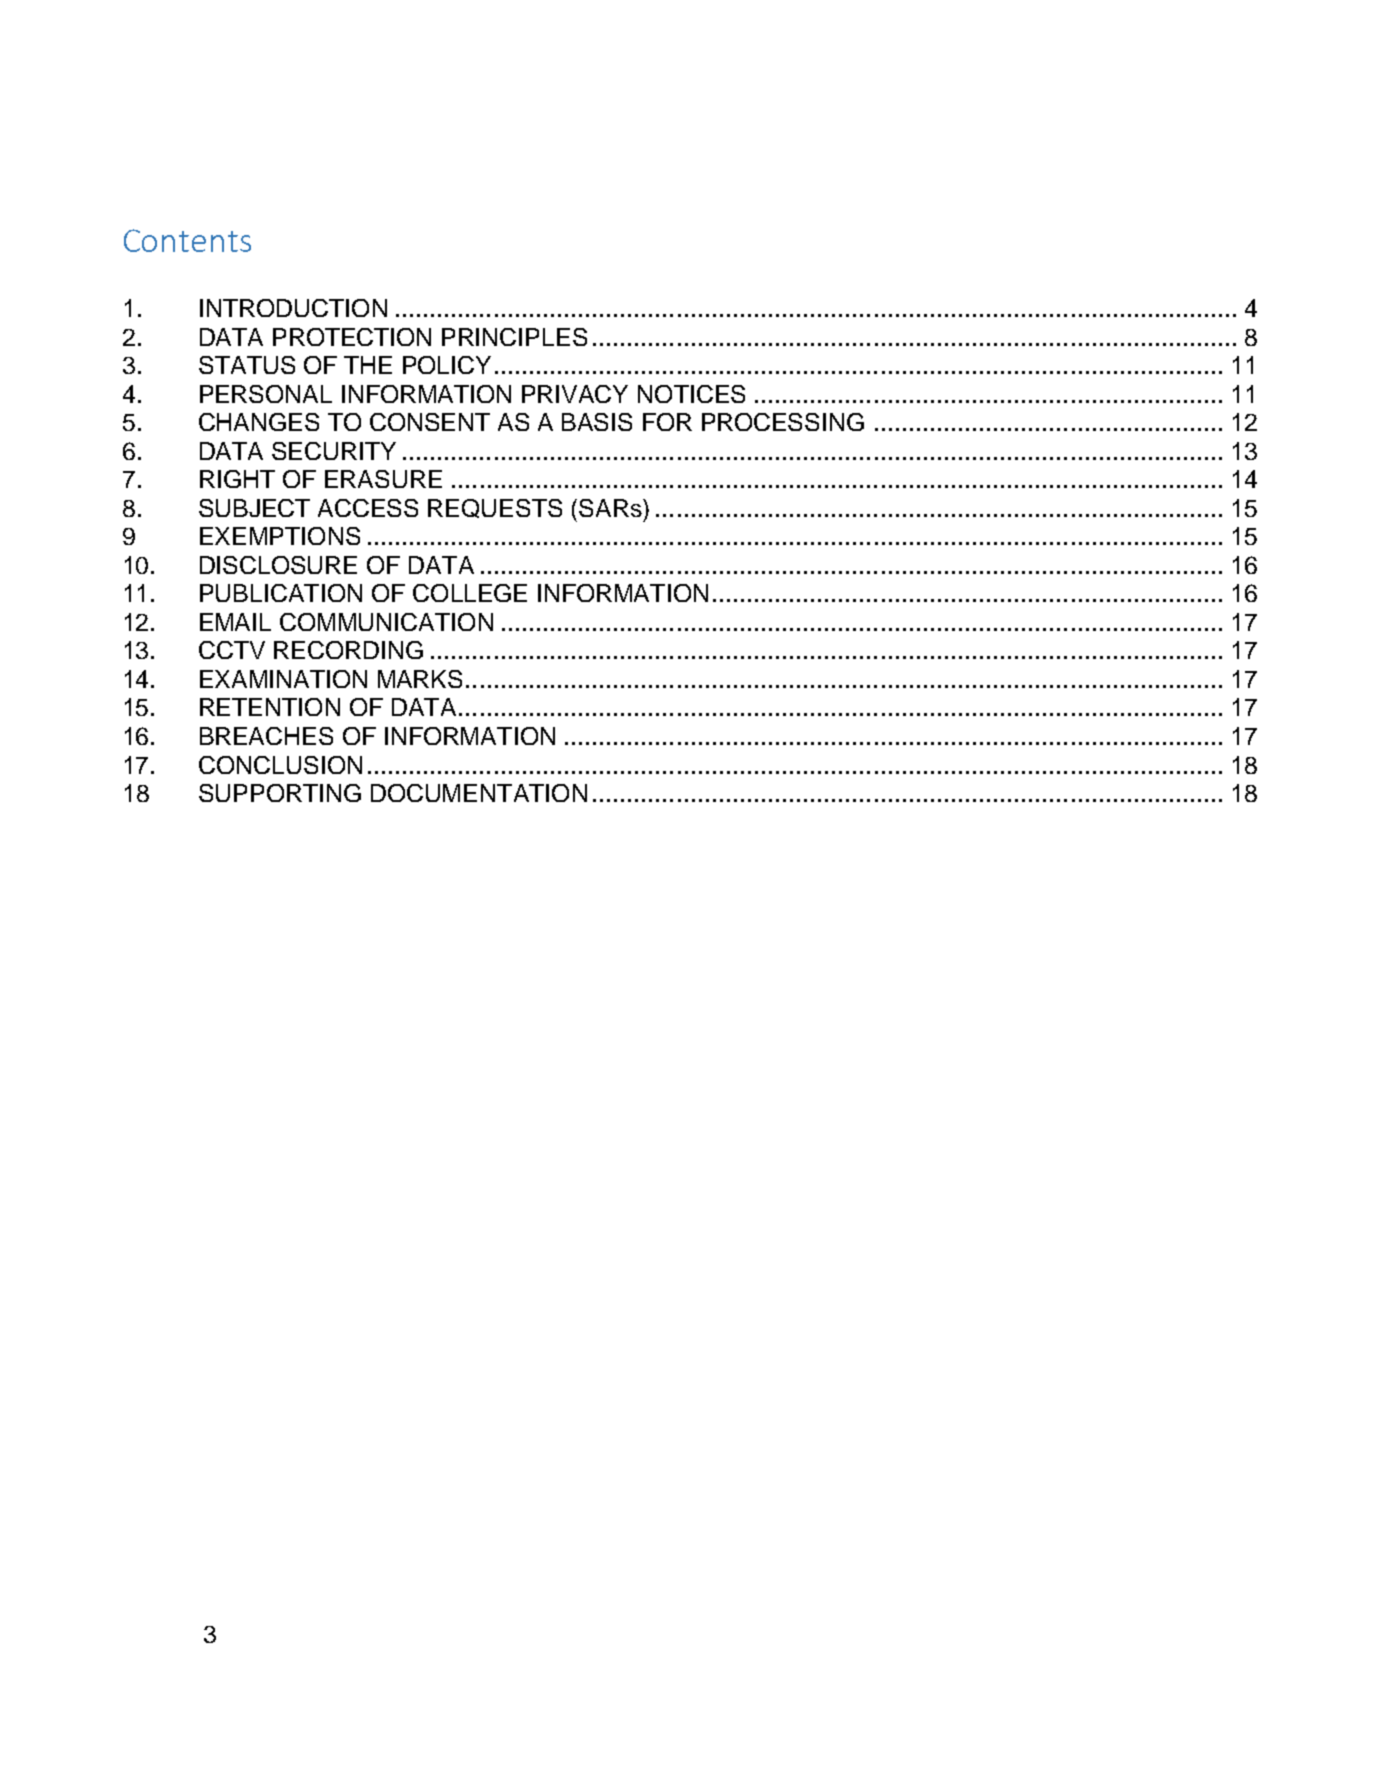 This document has height=1786, width=1380. Describe the element at coordinates (352, 337) in the document. I see `PROTECTION` at that location.
